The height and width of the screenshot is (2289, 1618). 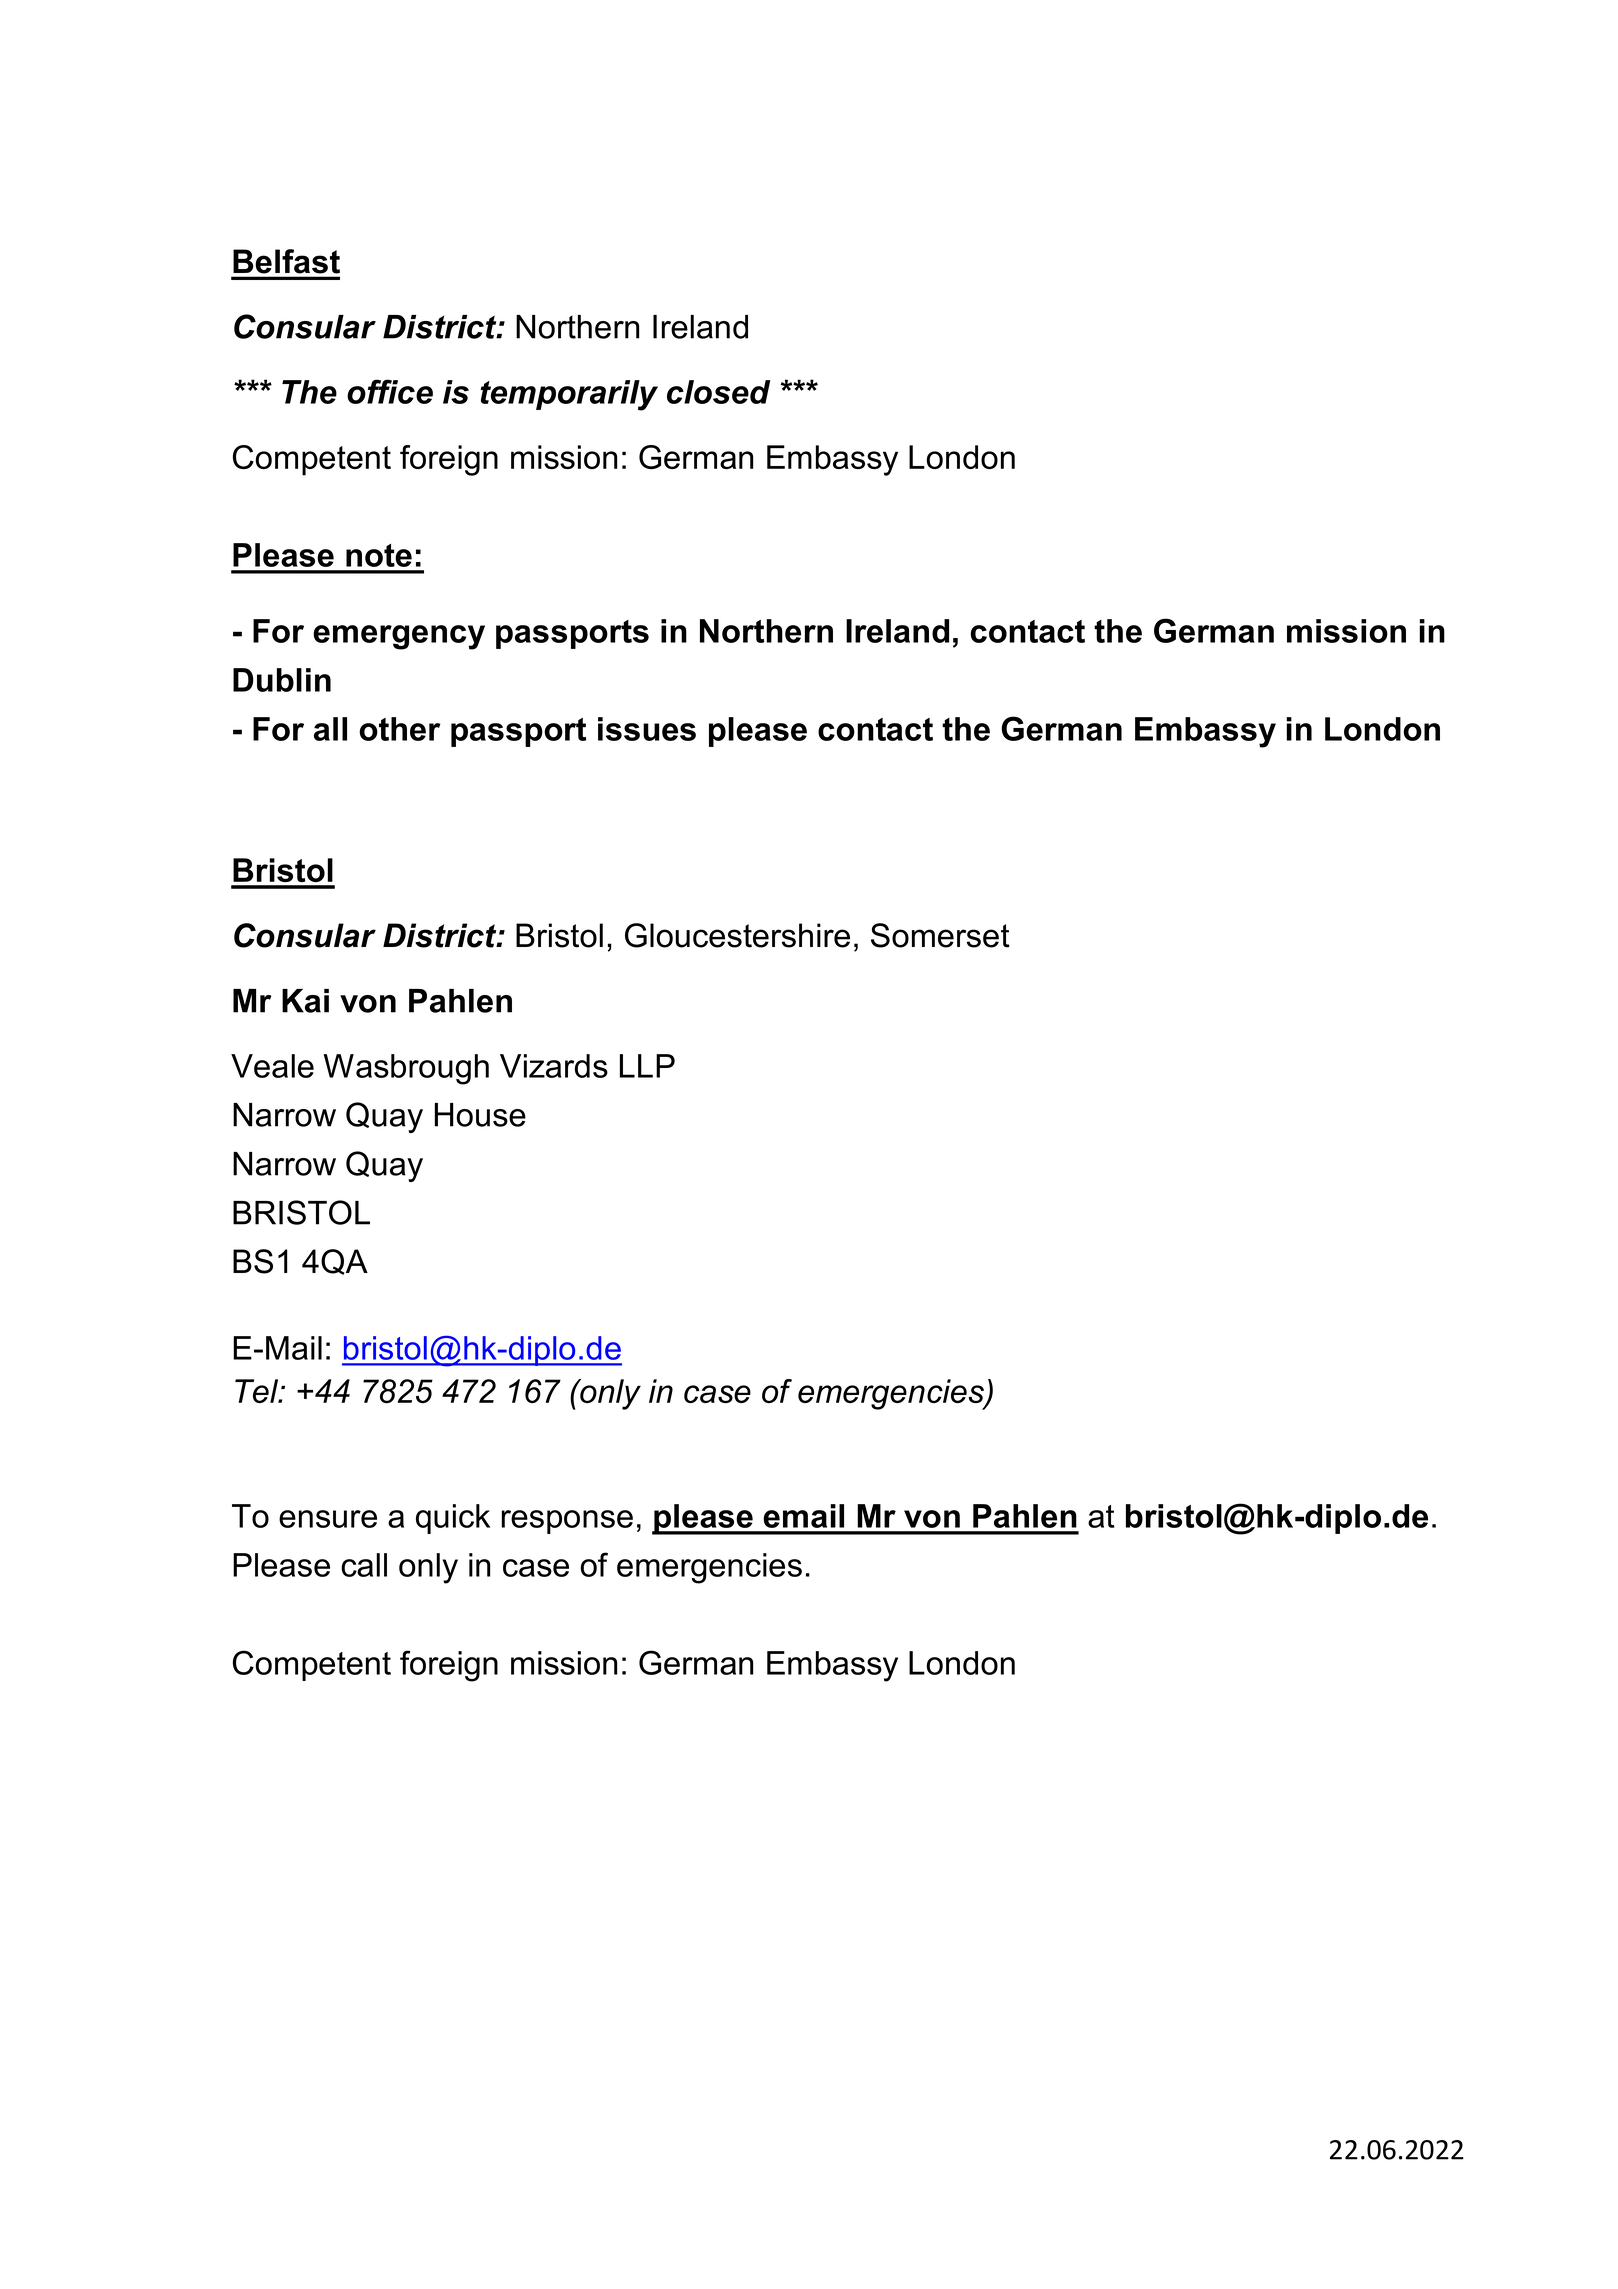 I want to click on closed, so click(x=718, y=392).
